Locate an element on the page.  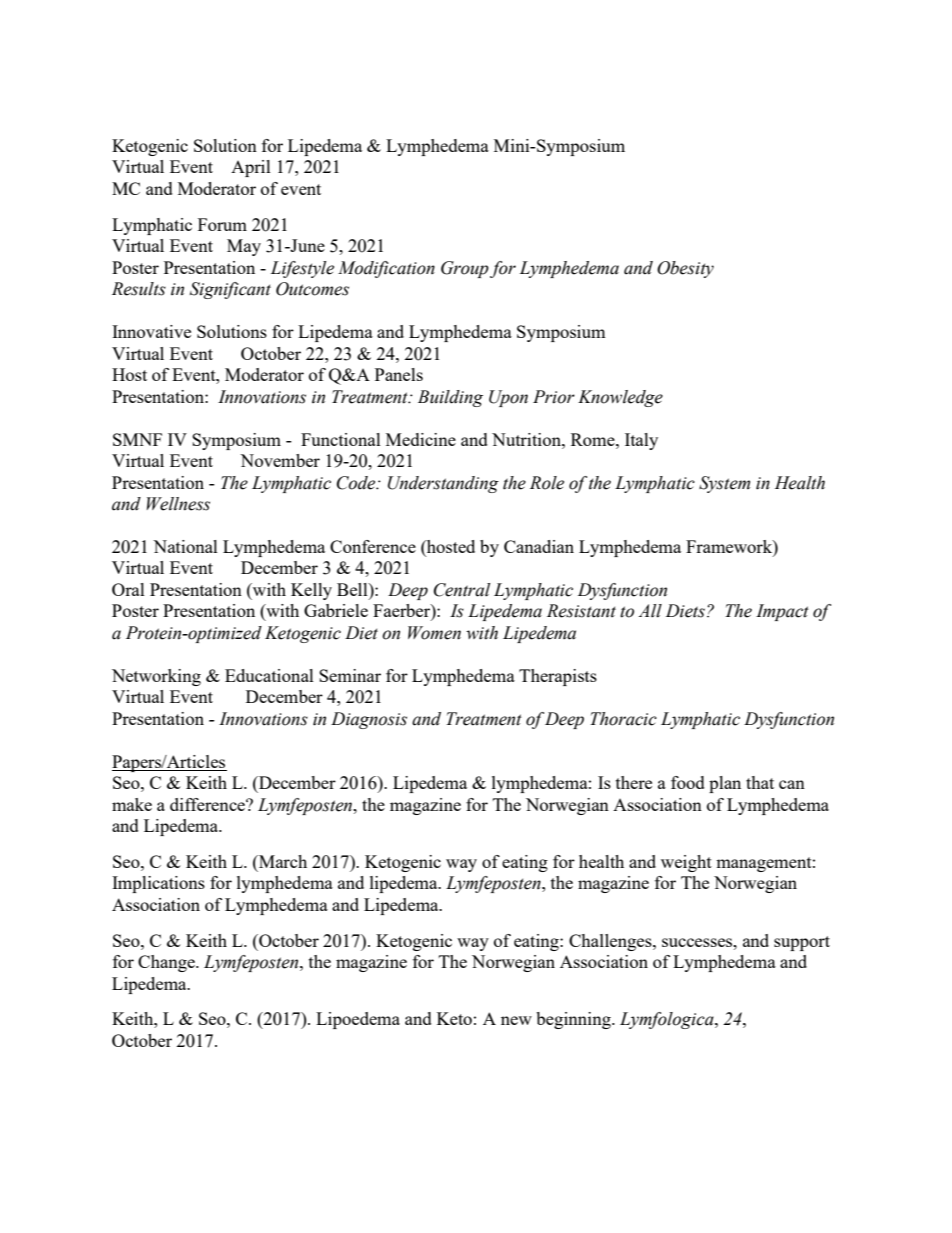
Group is located at coordinates (465, 269).
